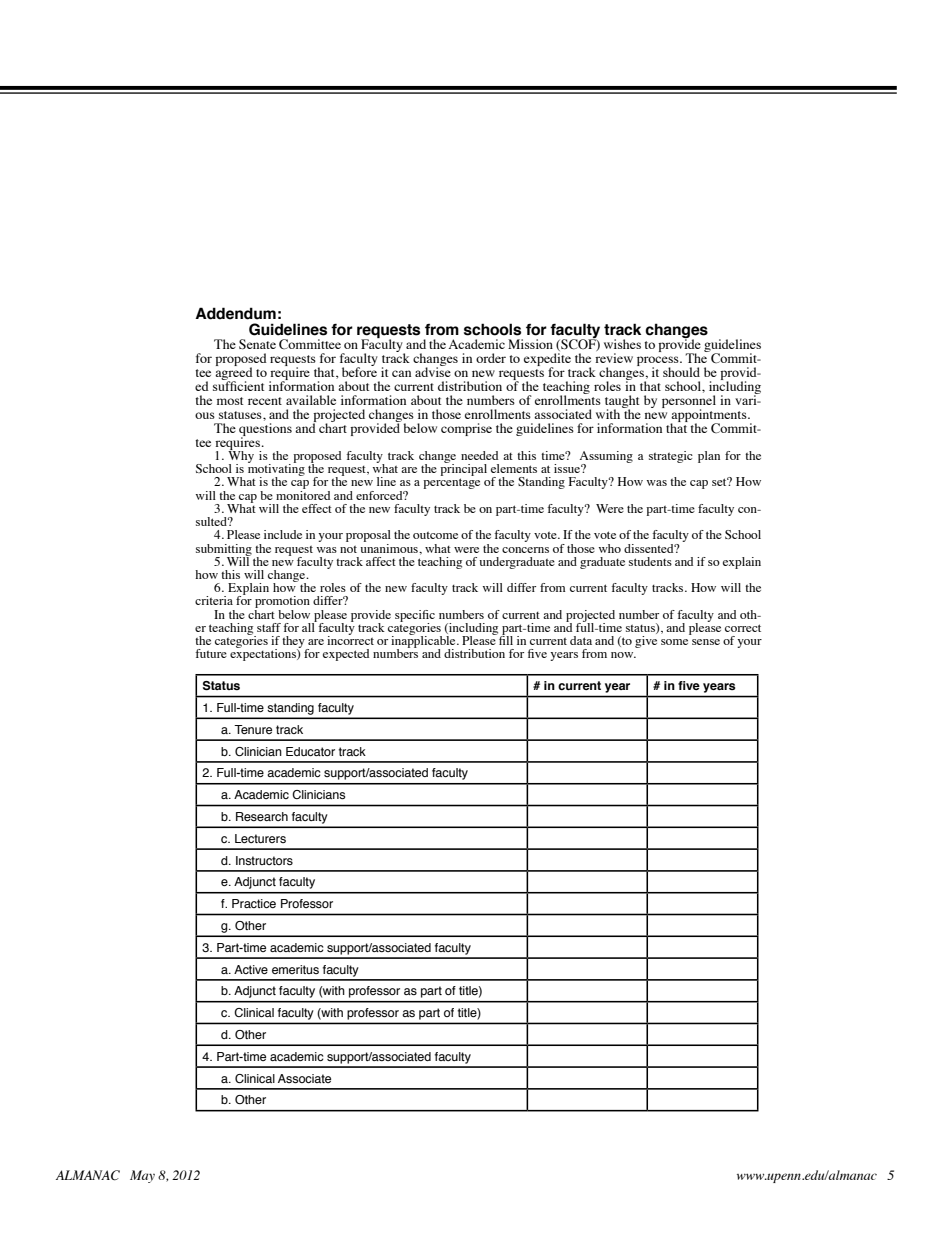  I want to click on Educator, so click(310, 751).
